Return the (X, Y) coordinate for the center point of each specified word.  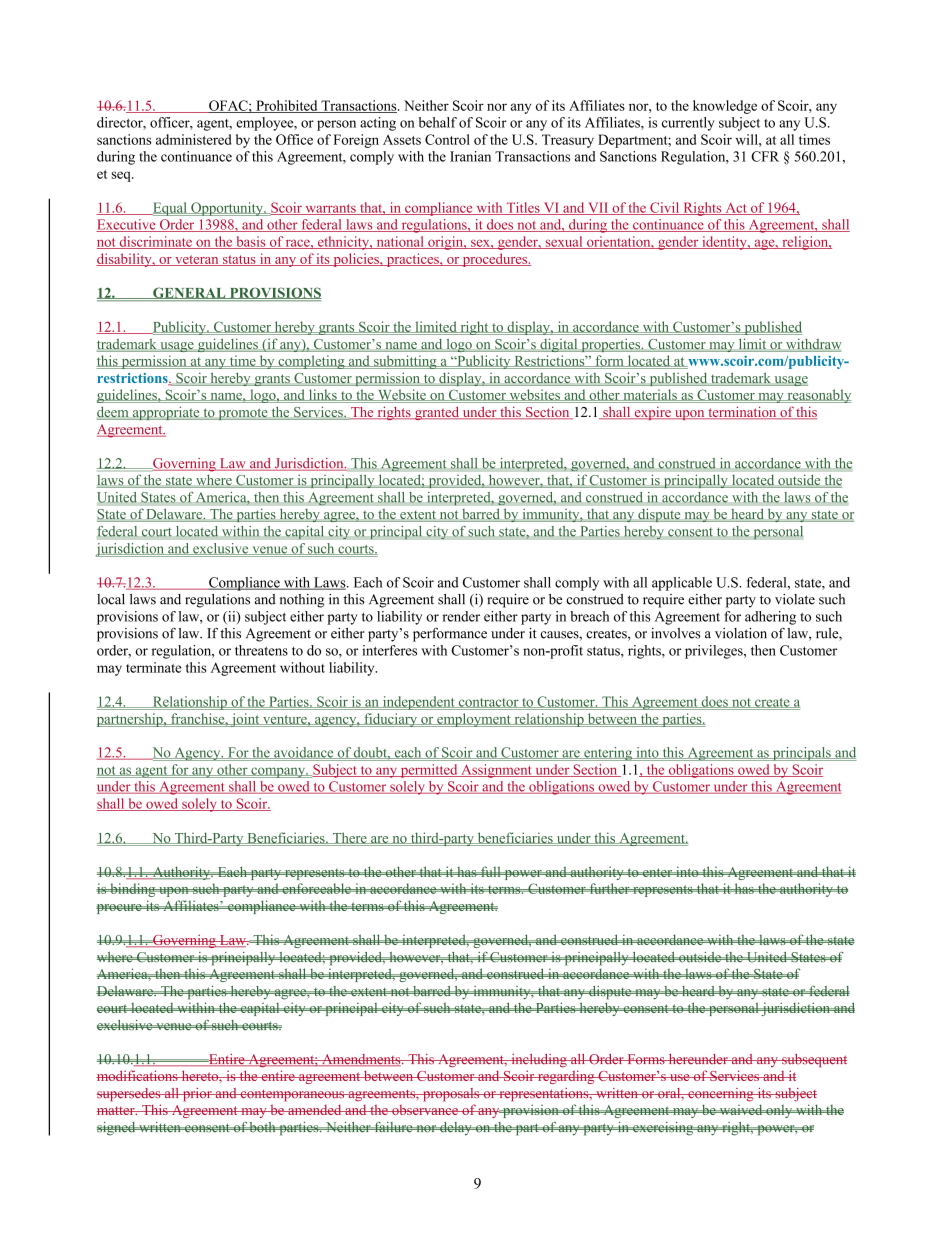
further (609, 888)
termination (742, 412)
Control (447, 139)
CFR (765, 156)
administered (193, 139)
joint (245, 720)
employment (474, 720)
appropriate (166, 413)
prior (197, 1095)
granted (437, 413)
